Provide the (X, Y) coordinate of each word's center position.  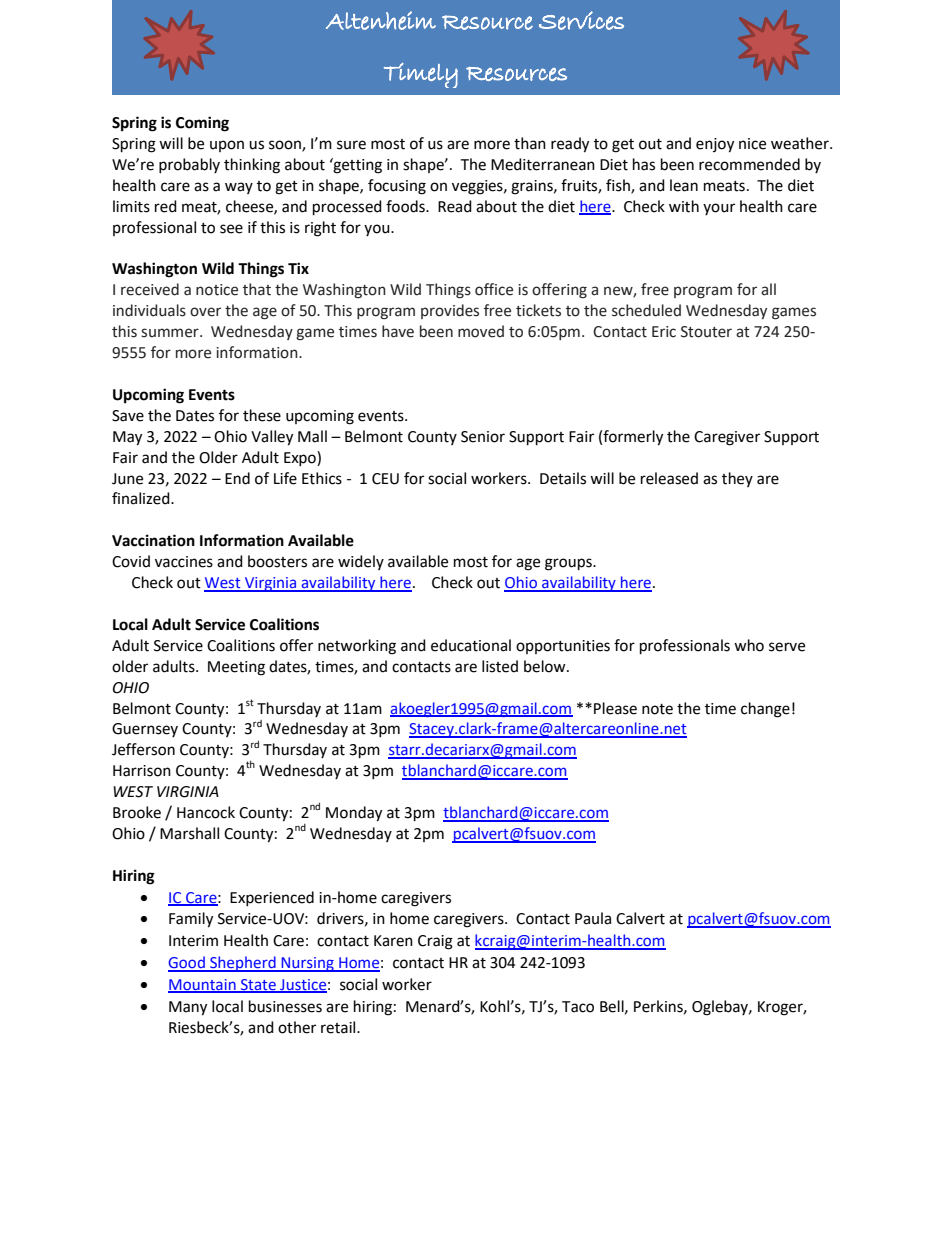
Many (188, 1008)
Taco (578, 1007)
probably (189, 165)
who (749, 645)
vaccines (184, 562)
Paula (593, 918)
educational (471, 645)
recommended (749, 164)
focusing (397, 187)
